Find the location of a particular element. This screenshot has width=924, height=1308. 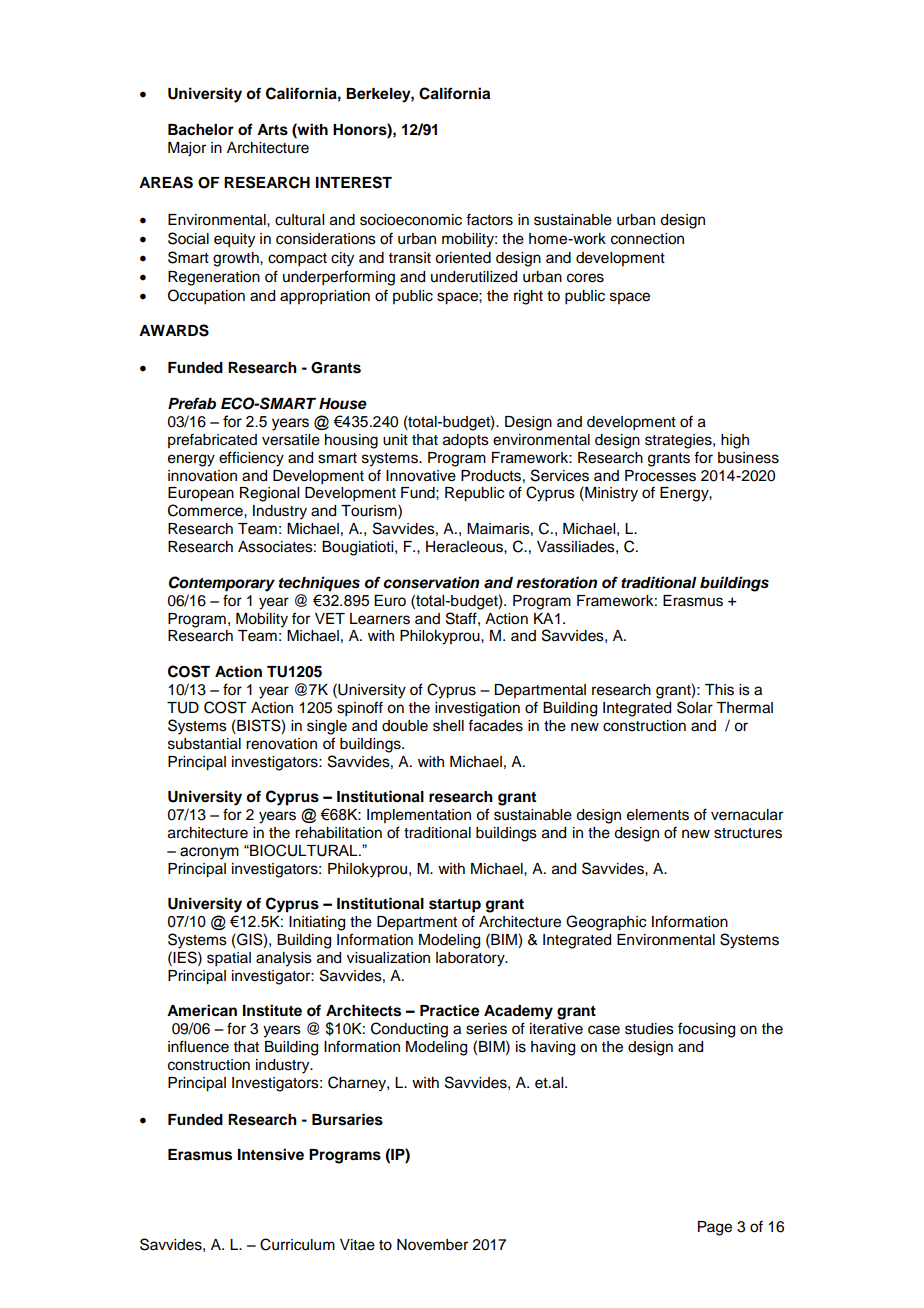

strategies is located at coordinates (679, 441).
